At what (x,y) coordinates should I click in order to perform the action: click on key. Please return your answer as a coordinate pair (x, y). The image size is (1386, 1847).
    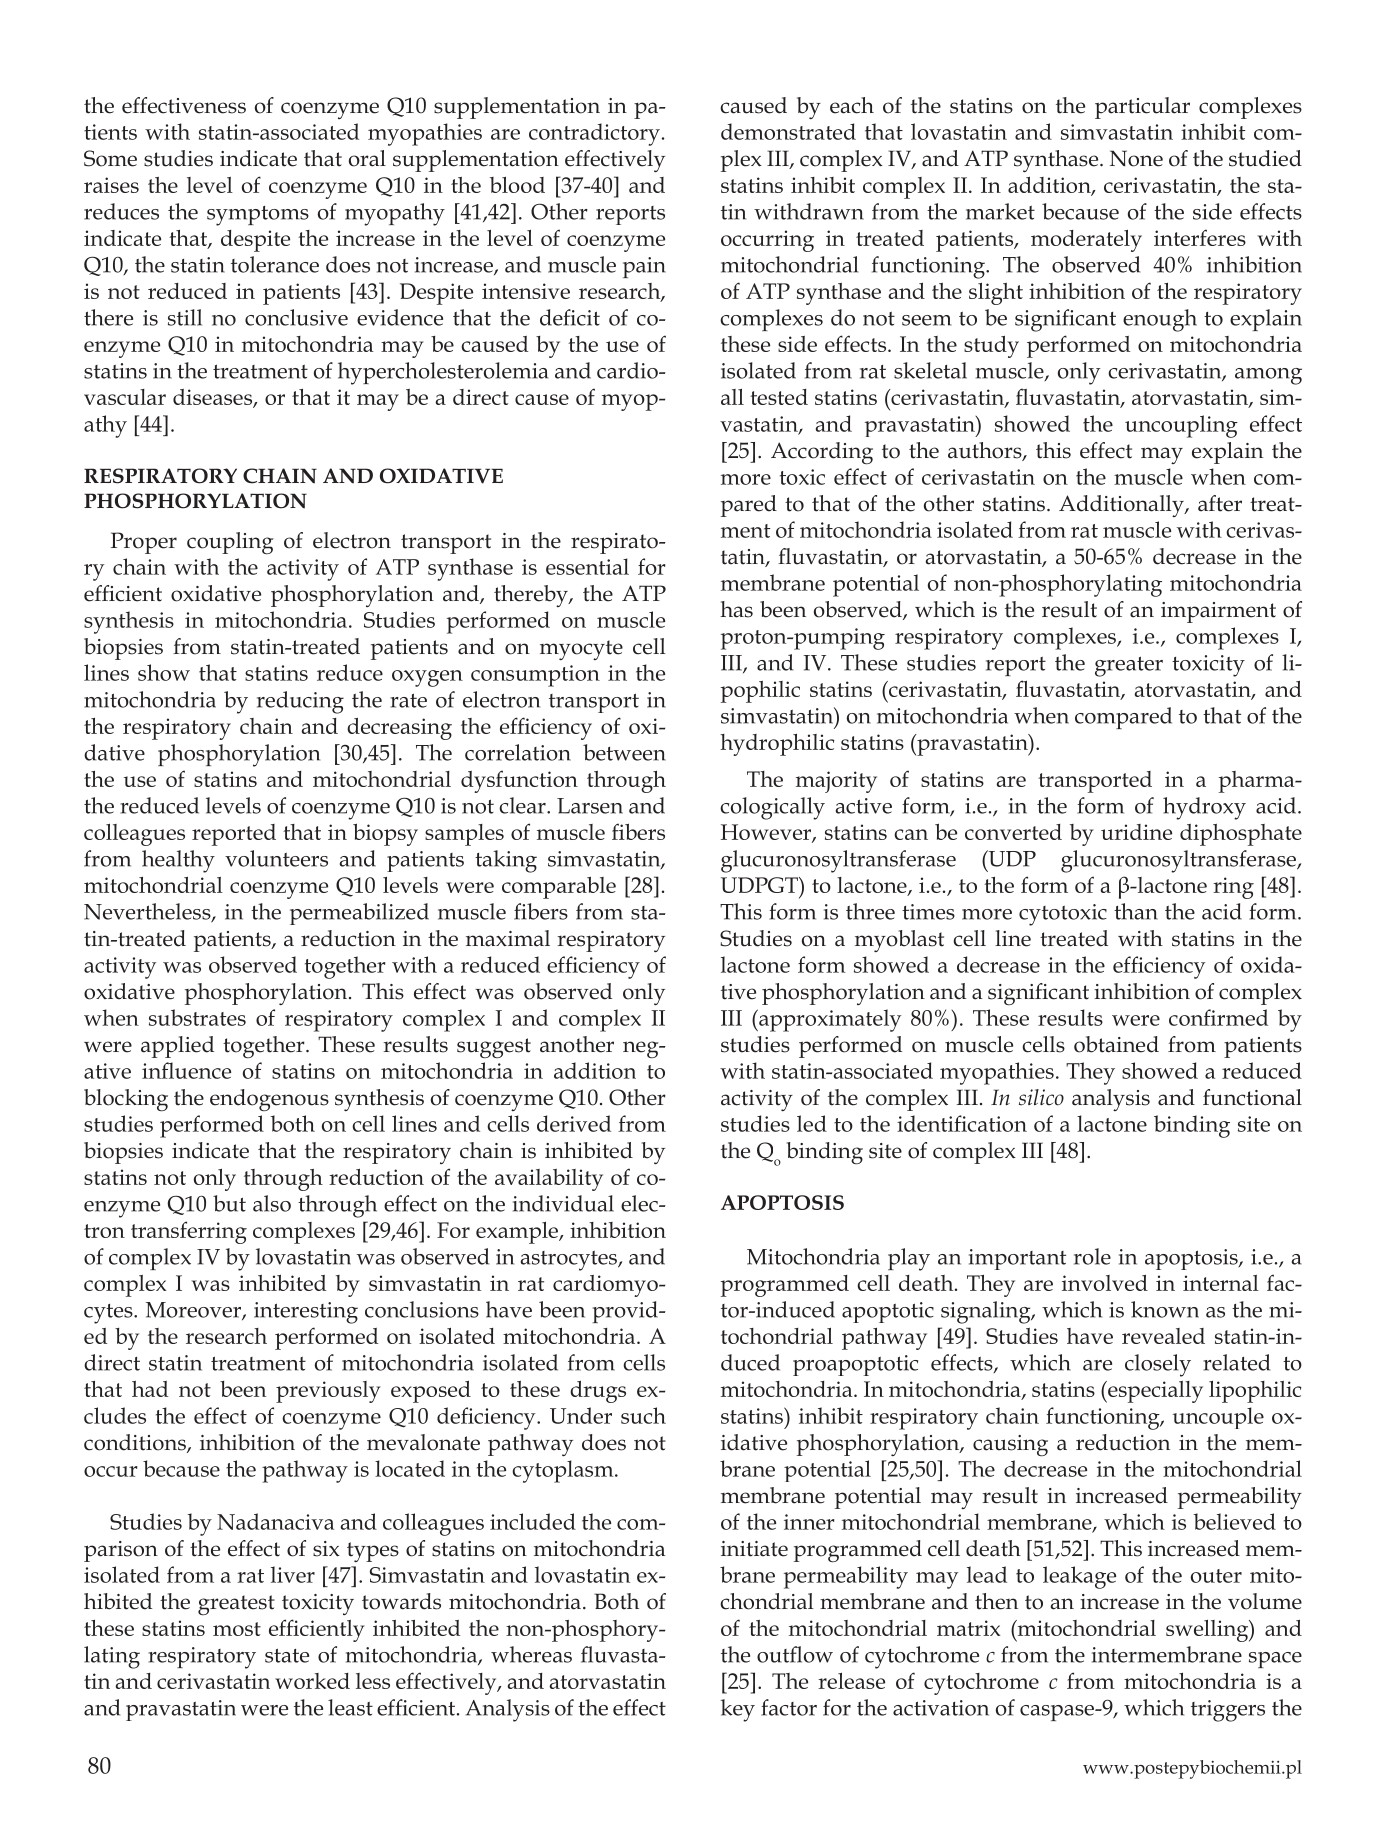
    Looking at the image, I should click on (737, 1710).
